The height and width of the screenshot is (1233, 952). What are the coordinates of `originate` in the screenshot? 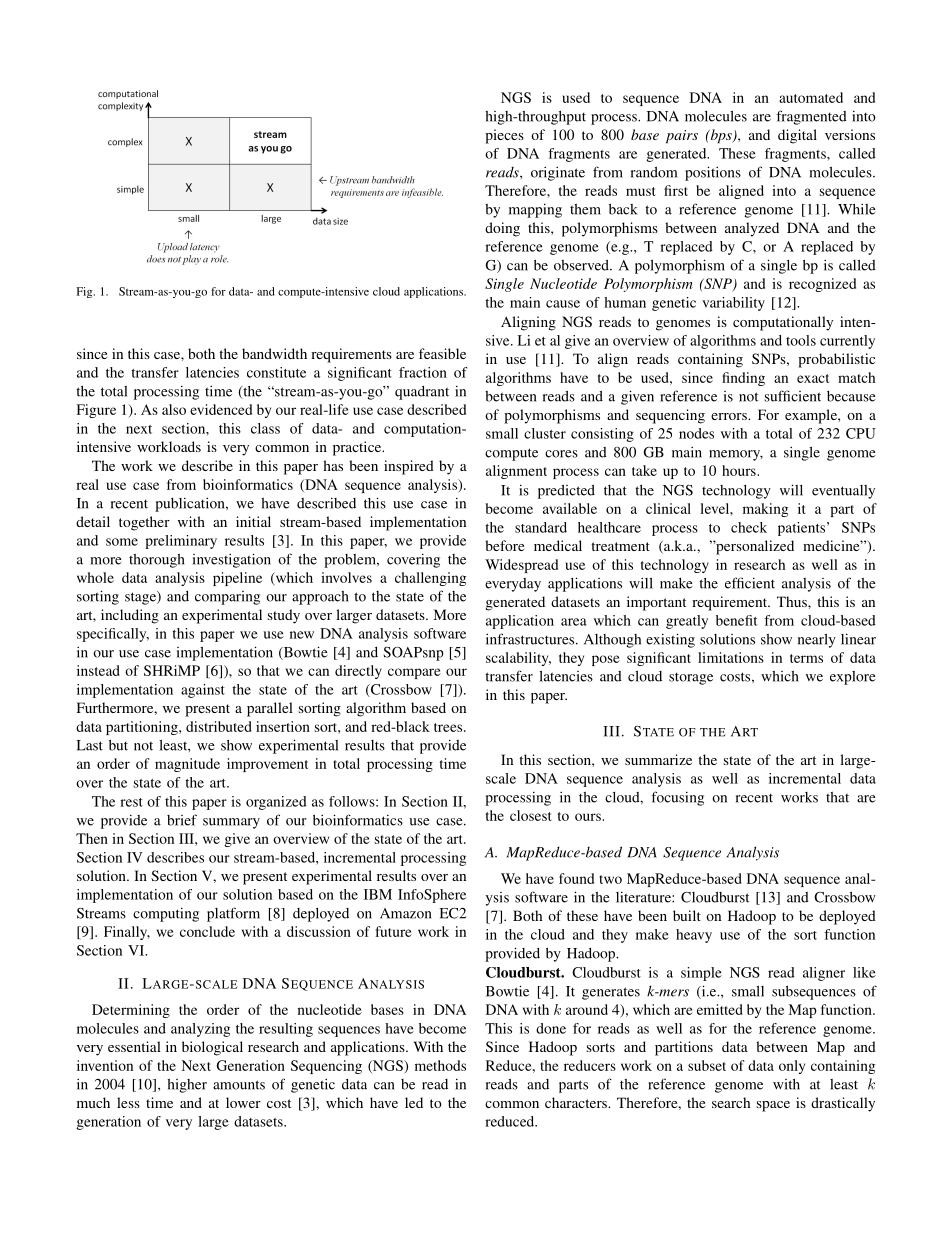 It's located at (558, 173).
